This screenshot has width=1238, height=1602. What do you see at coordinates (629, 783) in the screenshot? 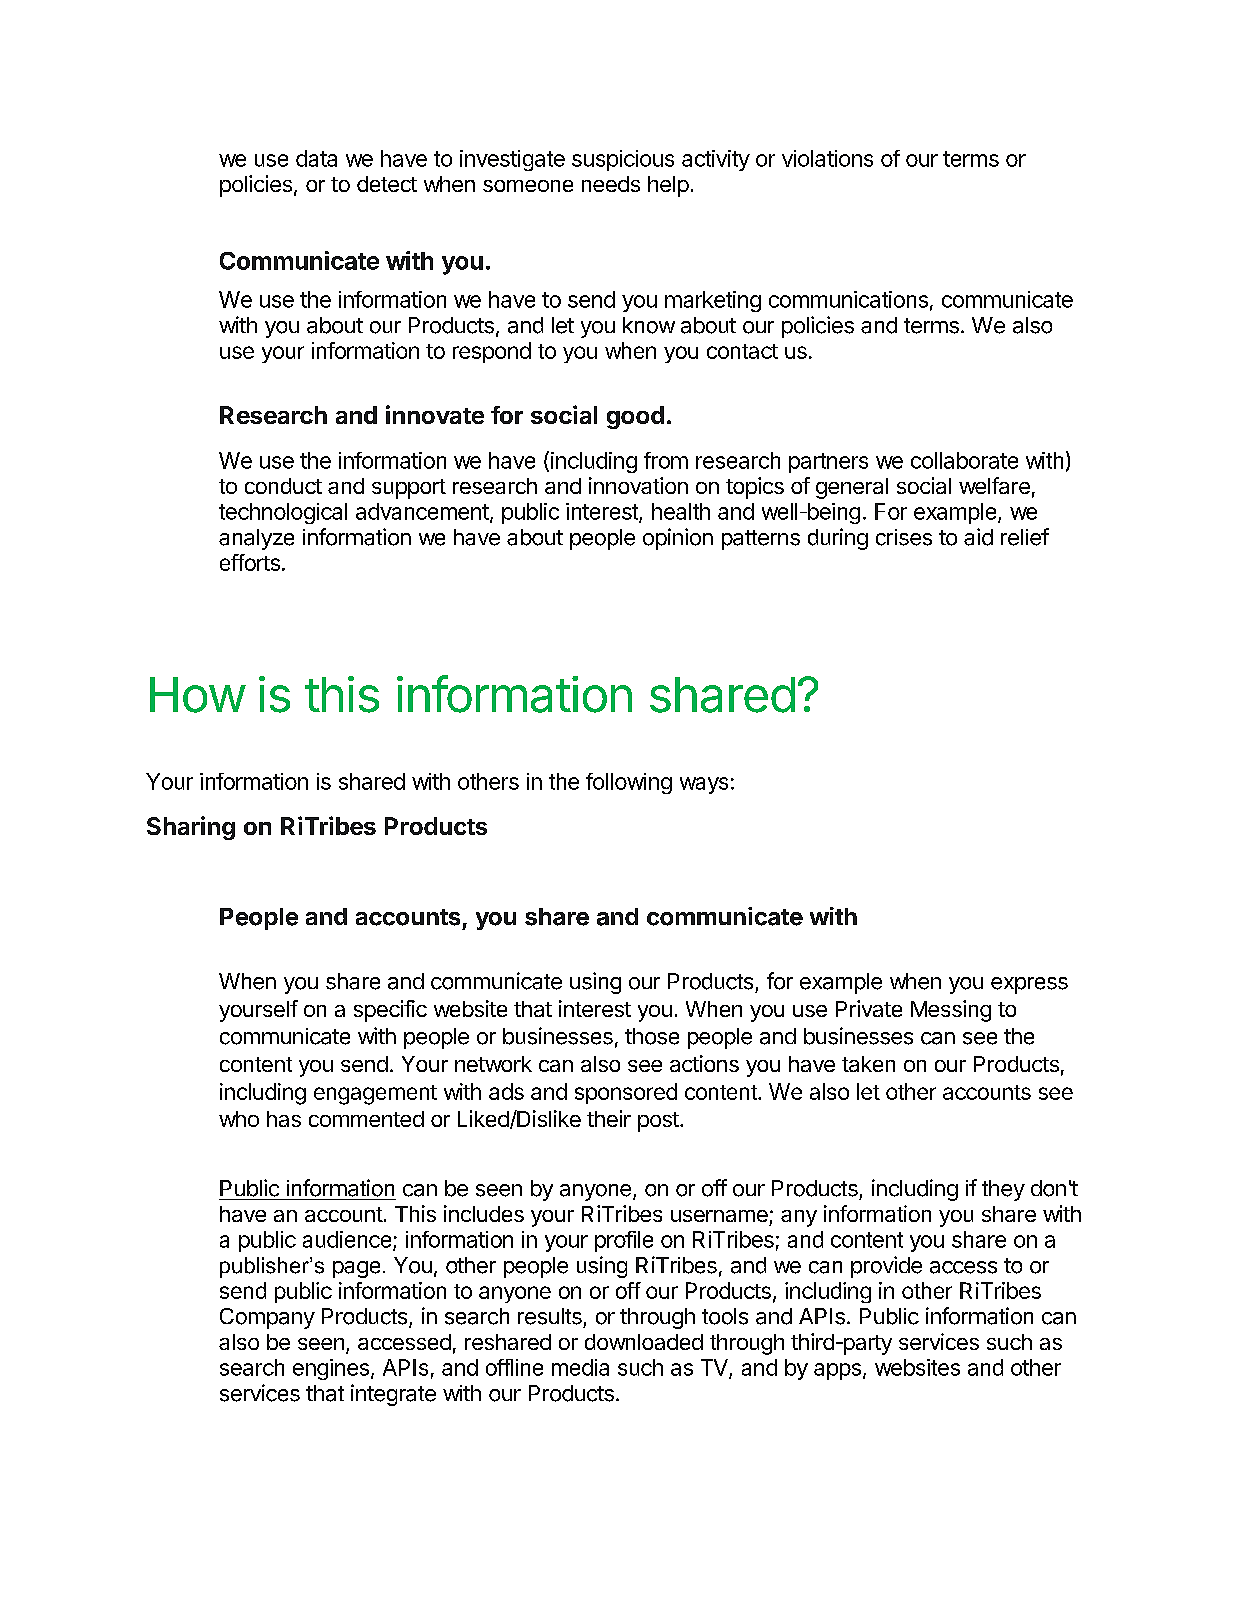
I see `following` at bounding box center [629, 783].
